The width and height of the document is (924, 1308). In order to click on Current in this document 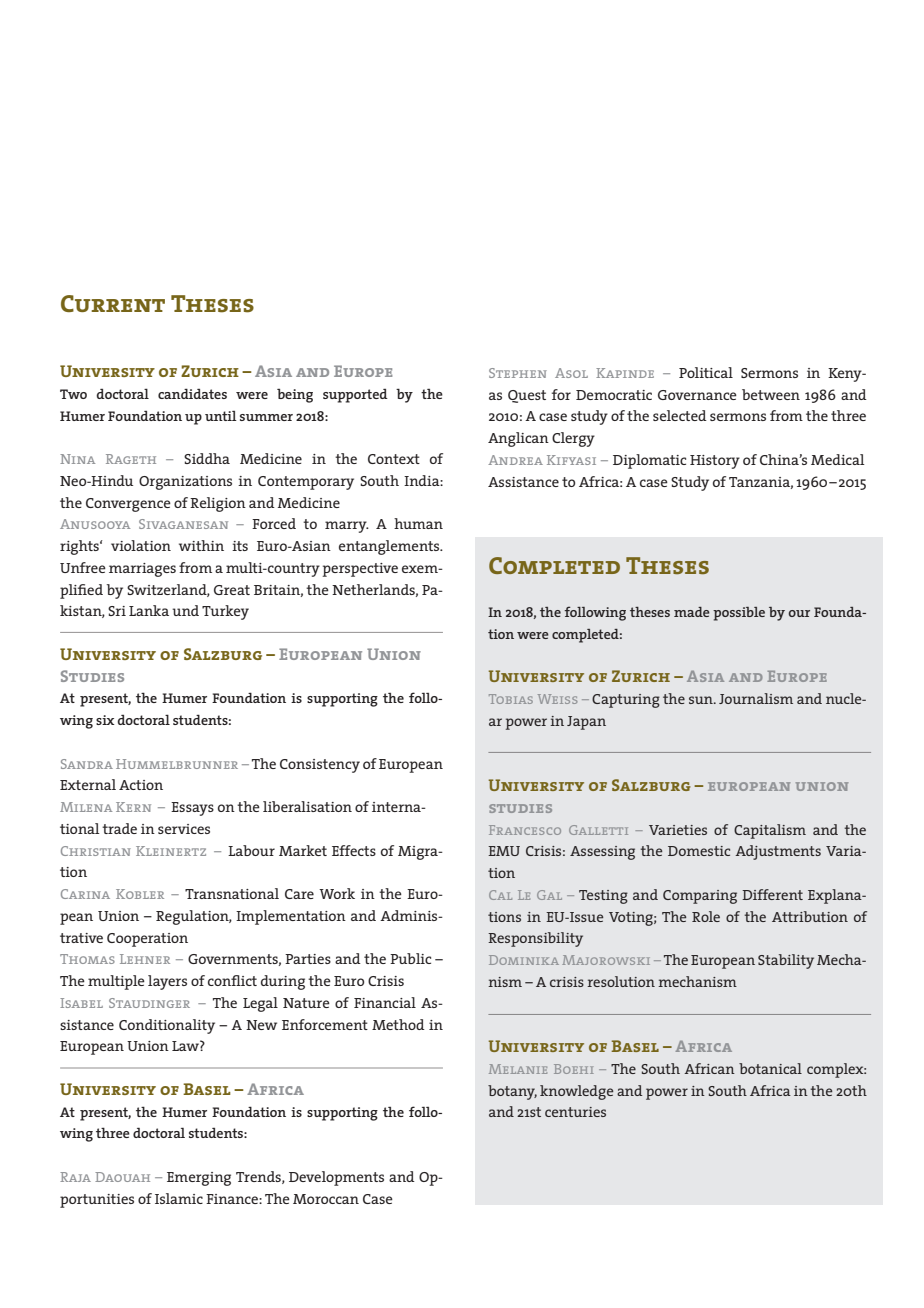, I will do `click(113, 303)`.
